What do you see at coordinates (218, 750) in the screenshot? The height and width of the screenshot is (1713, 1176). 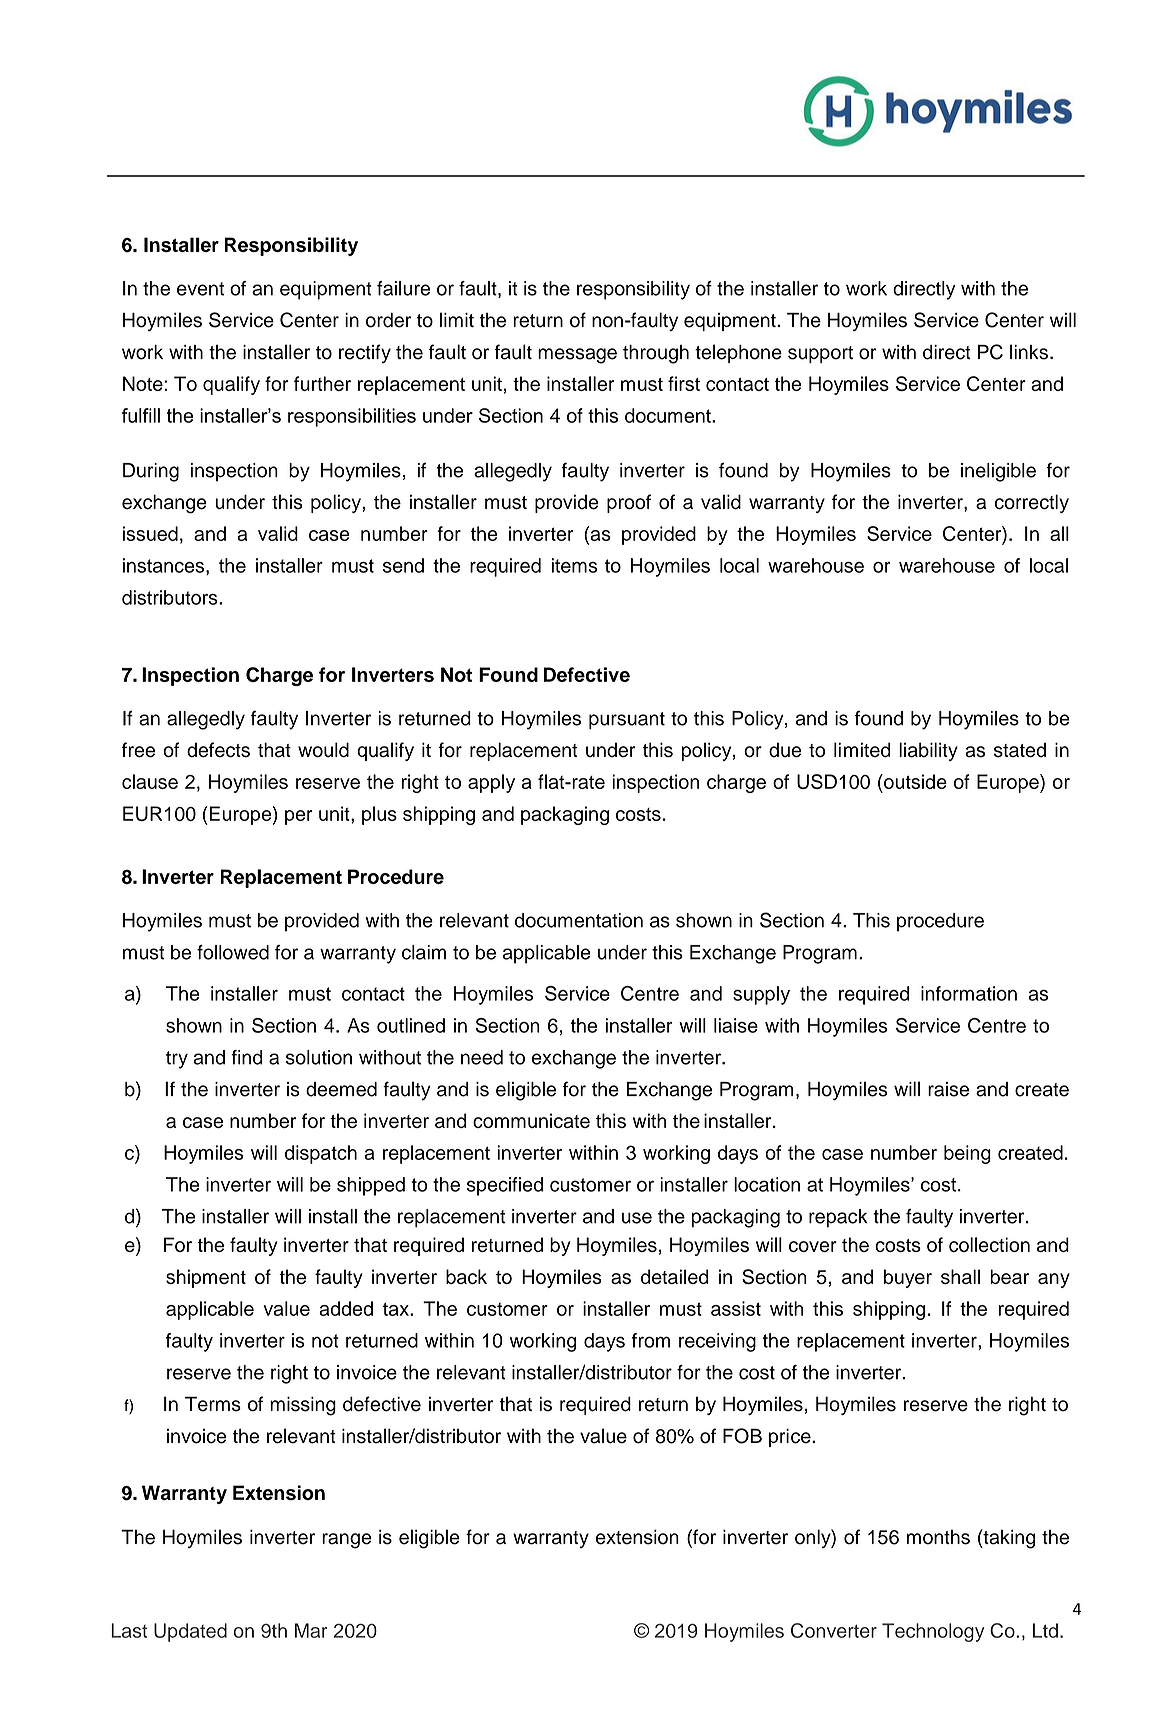 I see `defects` at bounding box center [218, 750].
